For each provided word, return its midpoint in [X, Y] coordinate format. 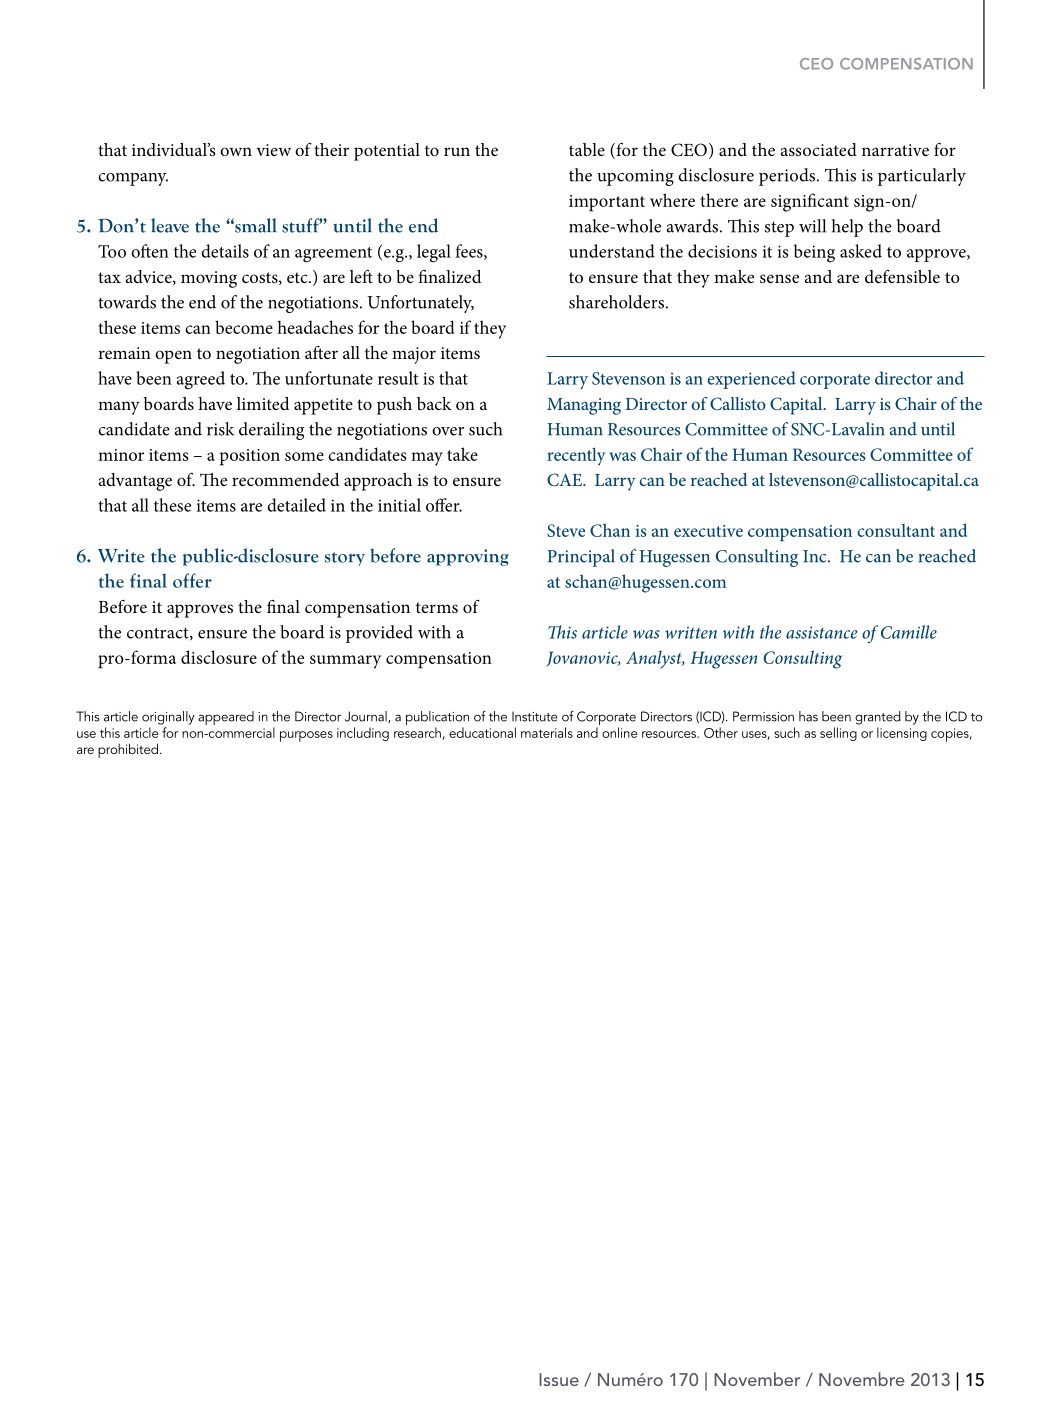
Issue [559, 1379]
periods [788, 177]
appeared [226, 718]
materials [547, 732]
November [757, 1379]
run [457, 151]
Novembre [862, 1379]
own [236, 151]
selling [838, 734]
